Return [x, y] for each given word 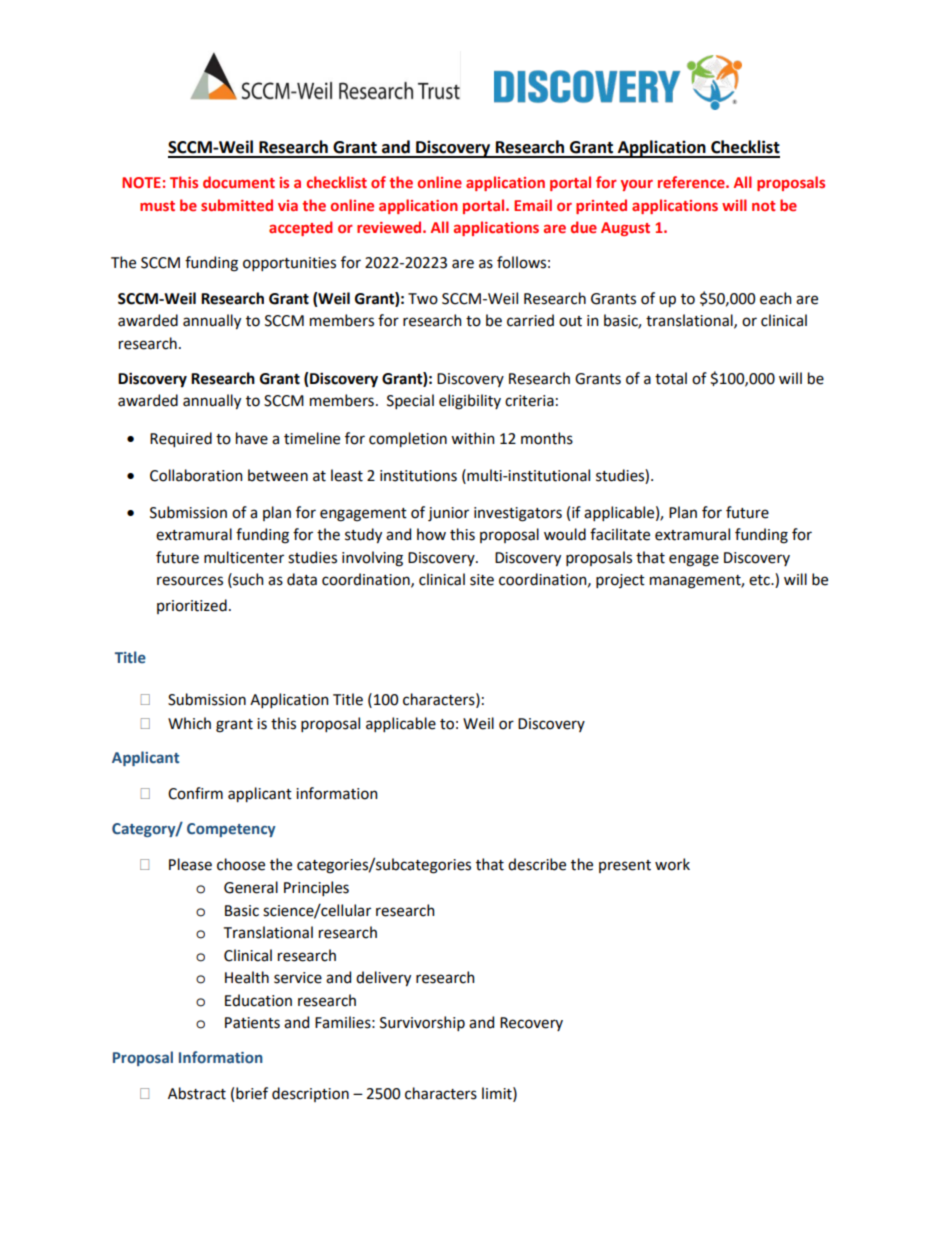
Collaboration [196, 475]
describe [537, 864]
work [672, 864]
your [637, 185]
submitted [237, 205]
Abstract [197, 1093]
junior [448, 514]
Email [533, 205]
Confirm [195, 793]
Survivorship [422, 1023]
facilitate [620, 534]
